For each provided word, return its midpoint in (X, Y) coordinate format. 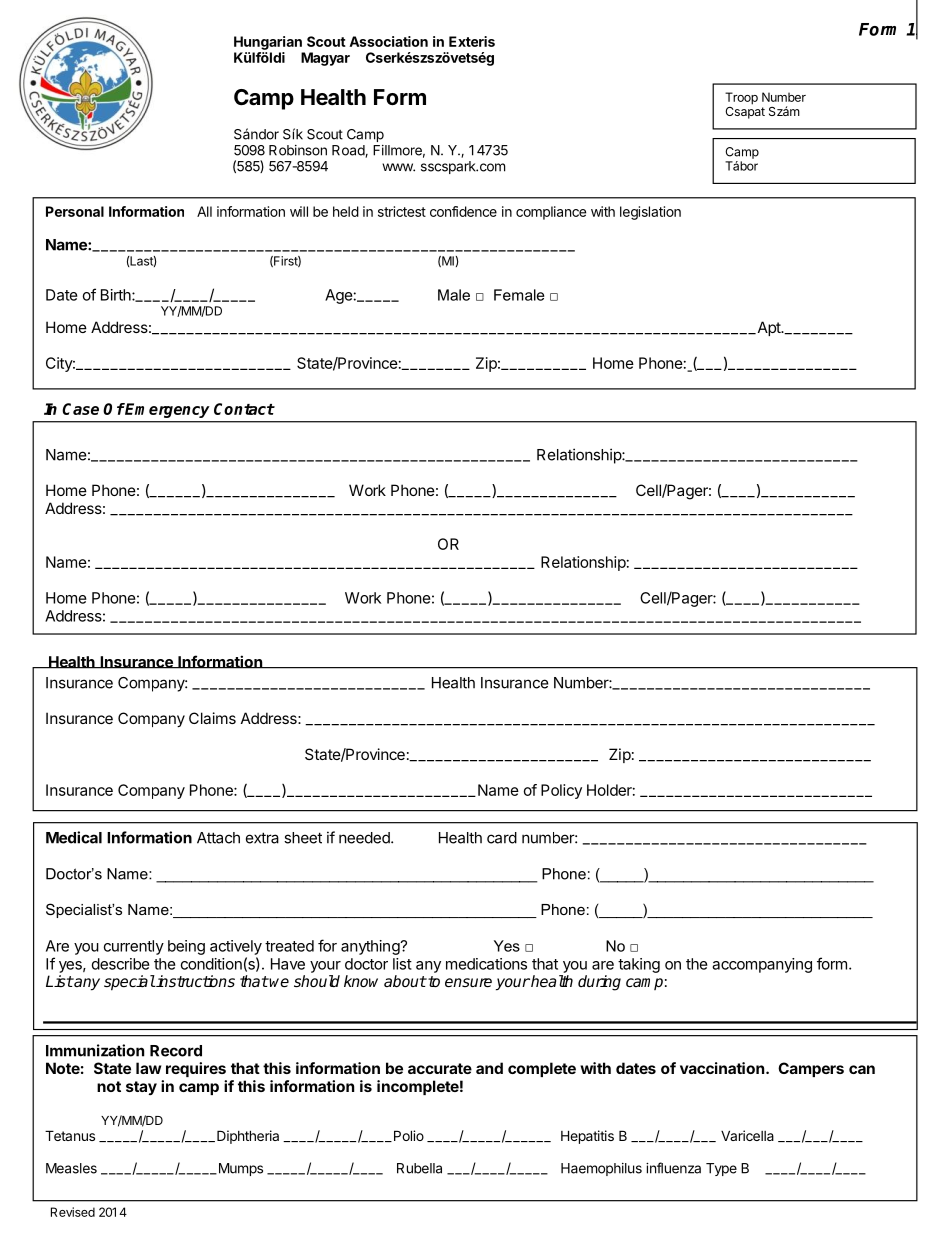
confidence (463, 211)
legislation (650, 213)
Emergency (167, 410)
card (502, 838)
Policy (561, 791)
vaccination (722, 1068)
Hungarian (268, 43)
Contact (244, 409)
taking (639, 965)
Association (388, 41)
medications (486, 964)
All (204, 211)
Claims (212, 718)
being (186, 947)
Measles (71, 1168)
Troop (741, 98)
